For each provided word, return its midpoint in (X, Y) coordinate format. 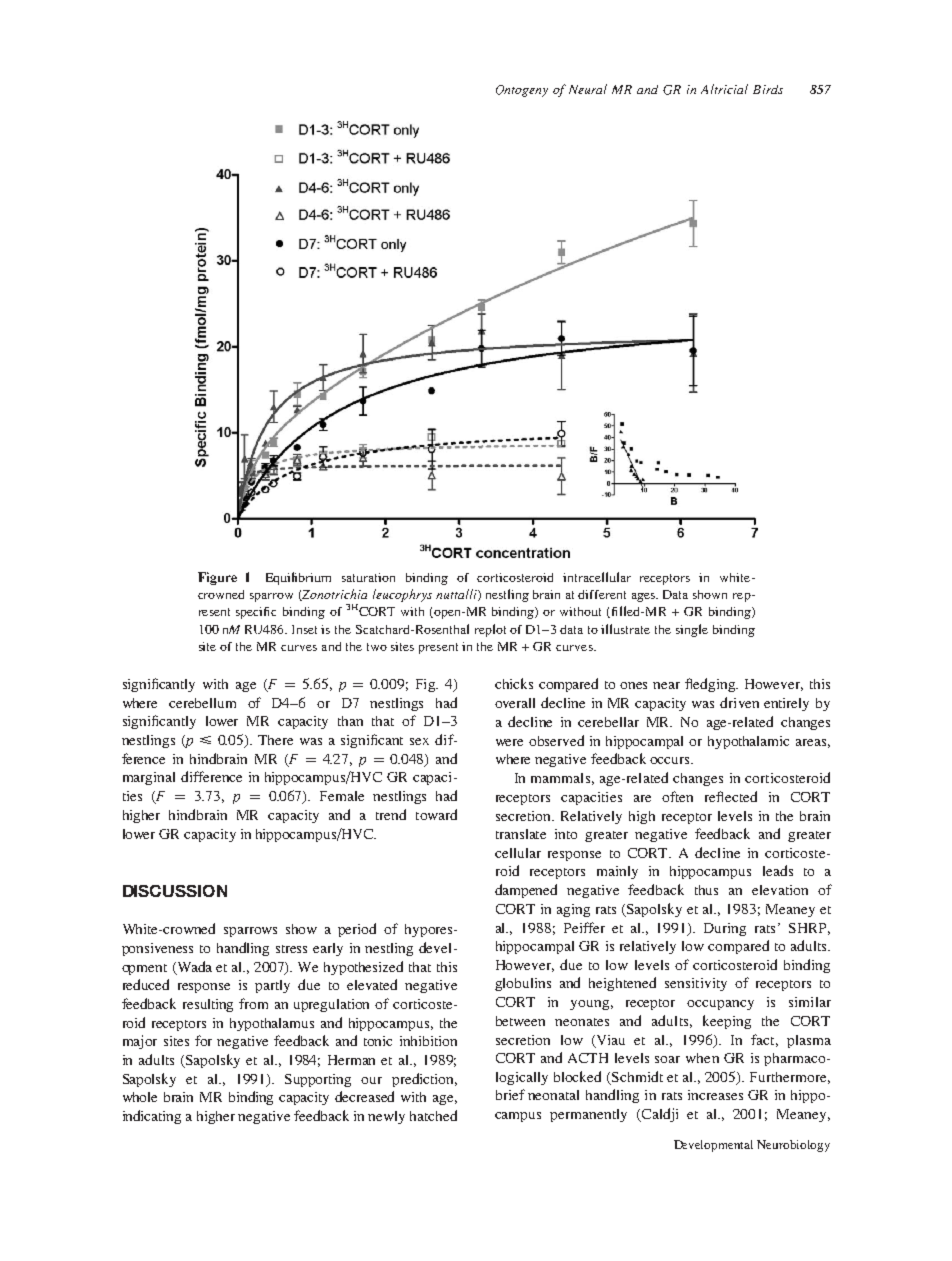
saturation (368, 577)
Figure (217, 578)
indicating (152, 1117)
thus (706, 890)
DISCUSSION (175, 891)
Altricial (724, 89)
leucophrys (402, 595)
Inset (304, 629)
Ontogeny (522, 91)
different (602, 594)
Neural (588, 89)
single (692, 630)
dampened (526, 891)
